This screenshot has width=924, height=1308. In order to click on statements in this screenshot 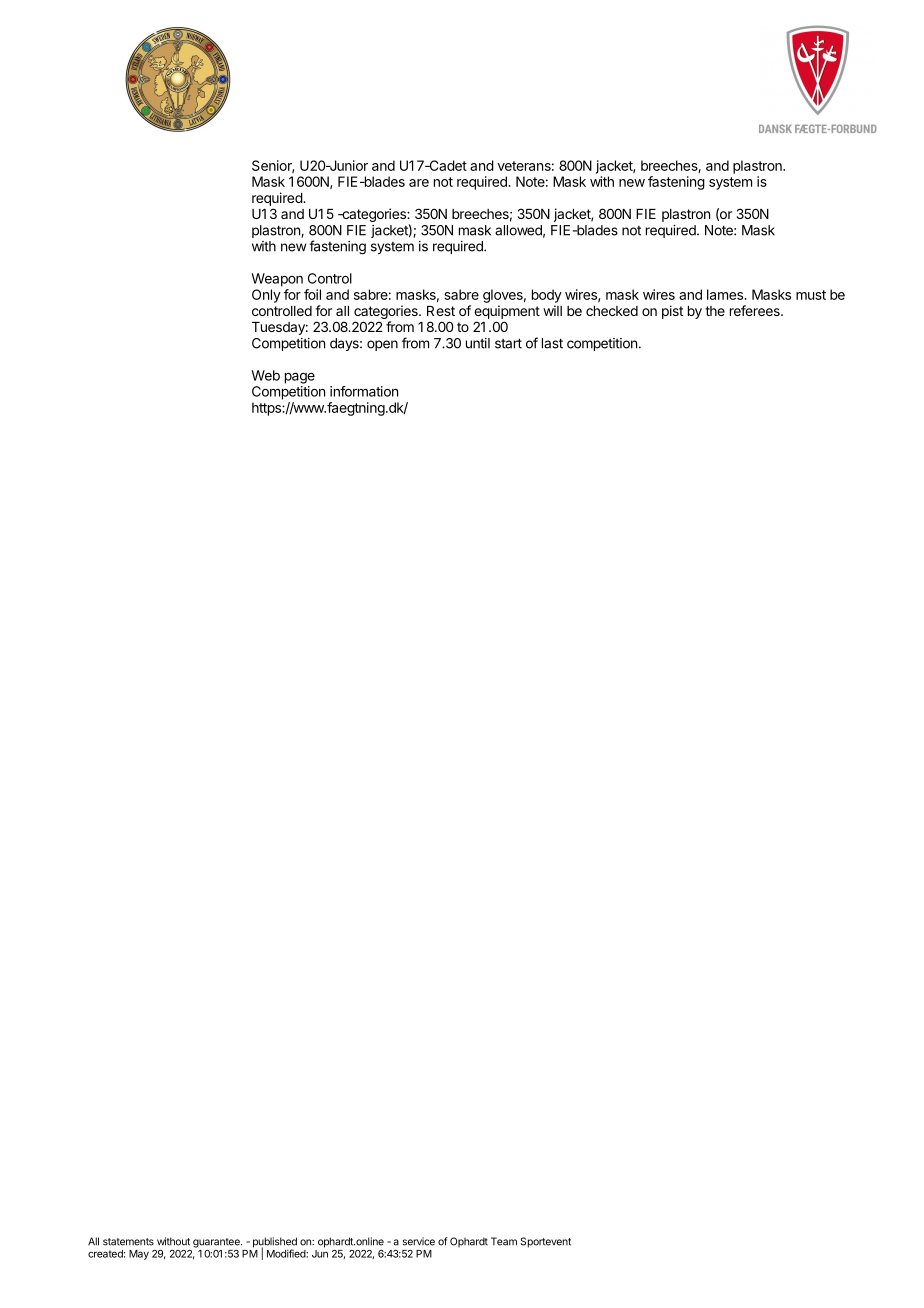, I will do `click(128, 1242)`.
